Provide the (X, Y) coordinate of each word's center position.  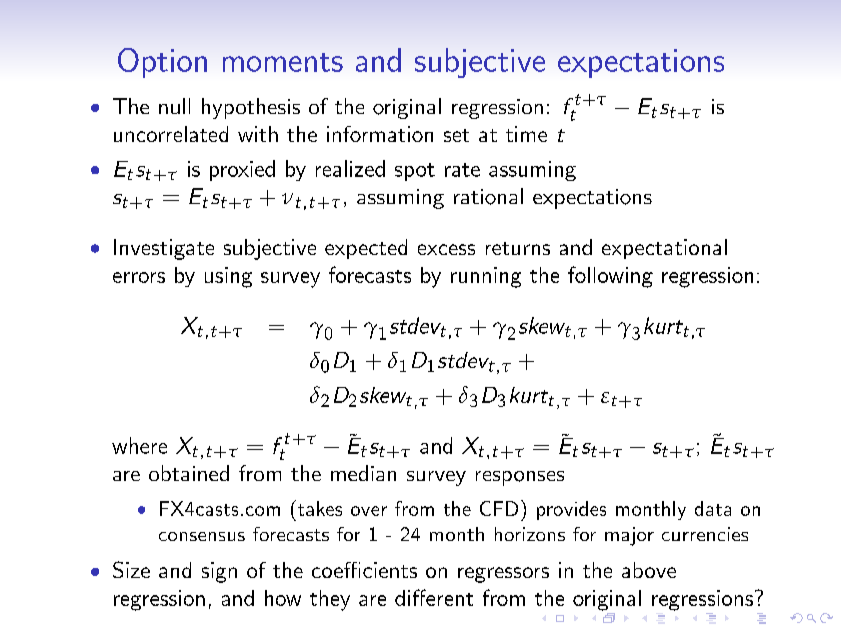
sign (219, 572)
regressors (503, 575)
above (649, 570)
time (526, 134)
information (380, 134)
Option (162, 63)
